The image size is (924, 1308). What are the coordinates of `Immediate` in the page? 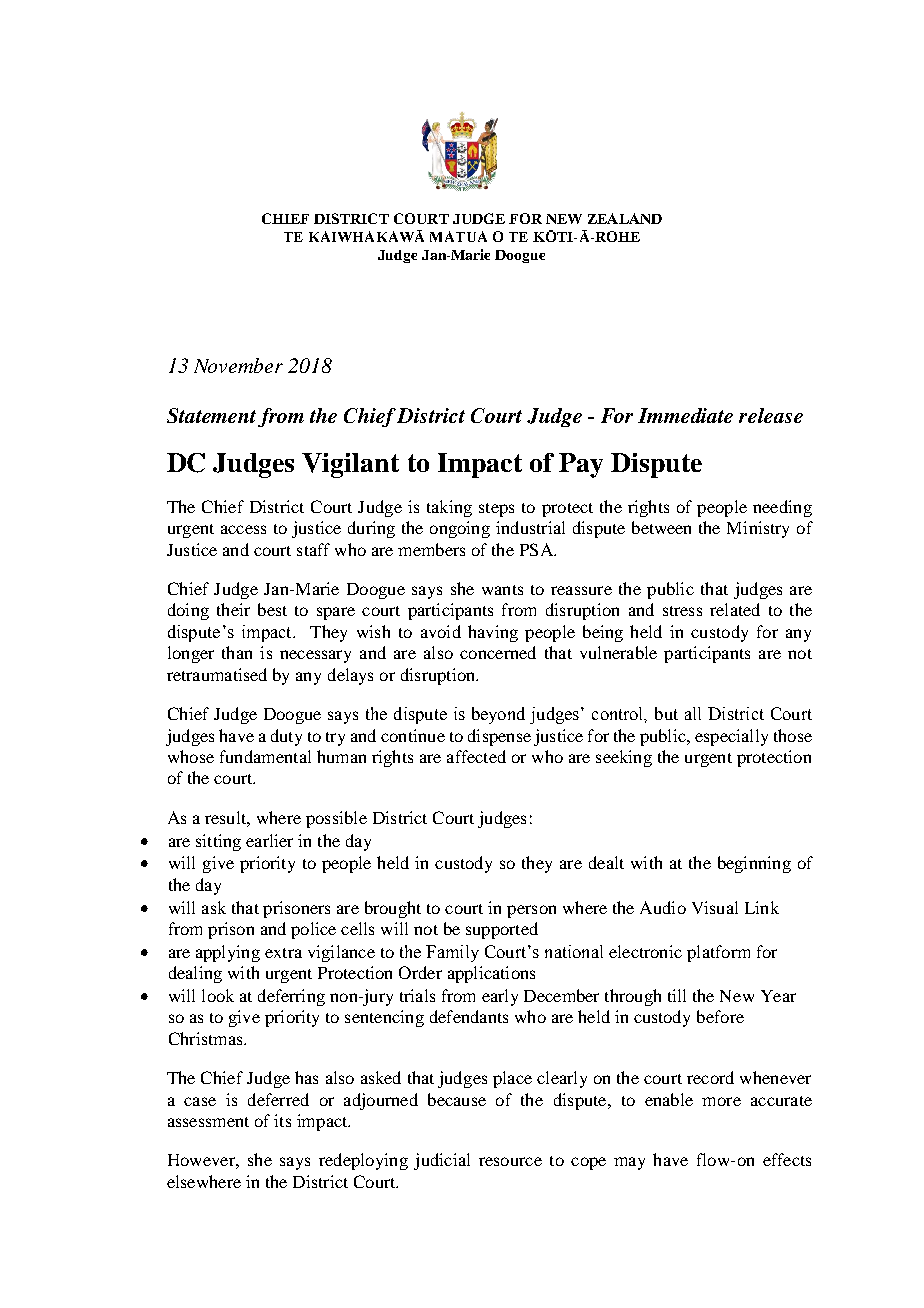 It's located at (685, 415).
